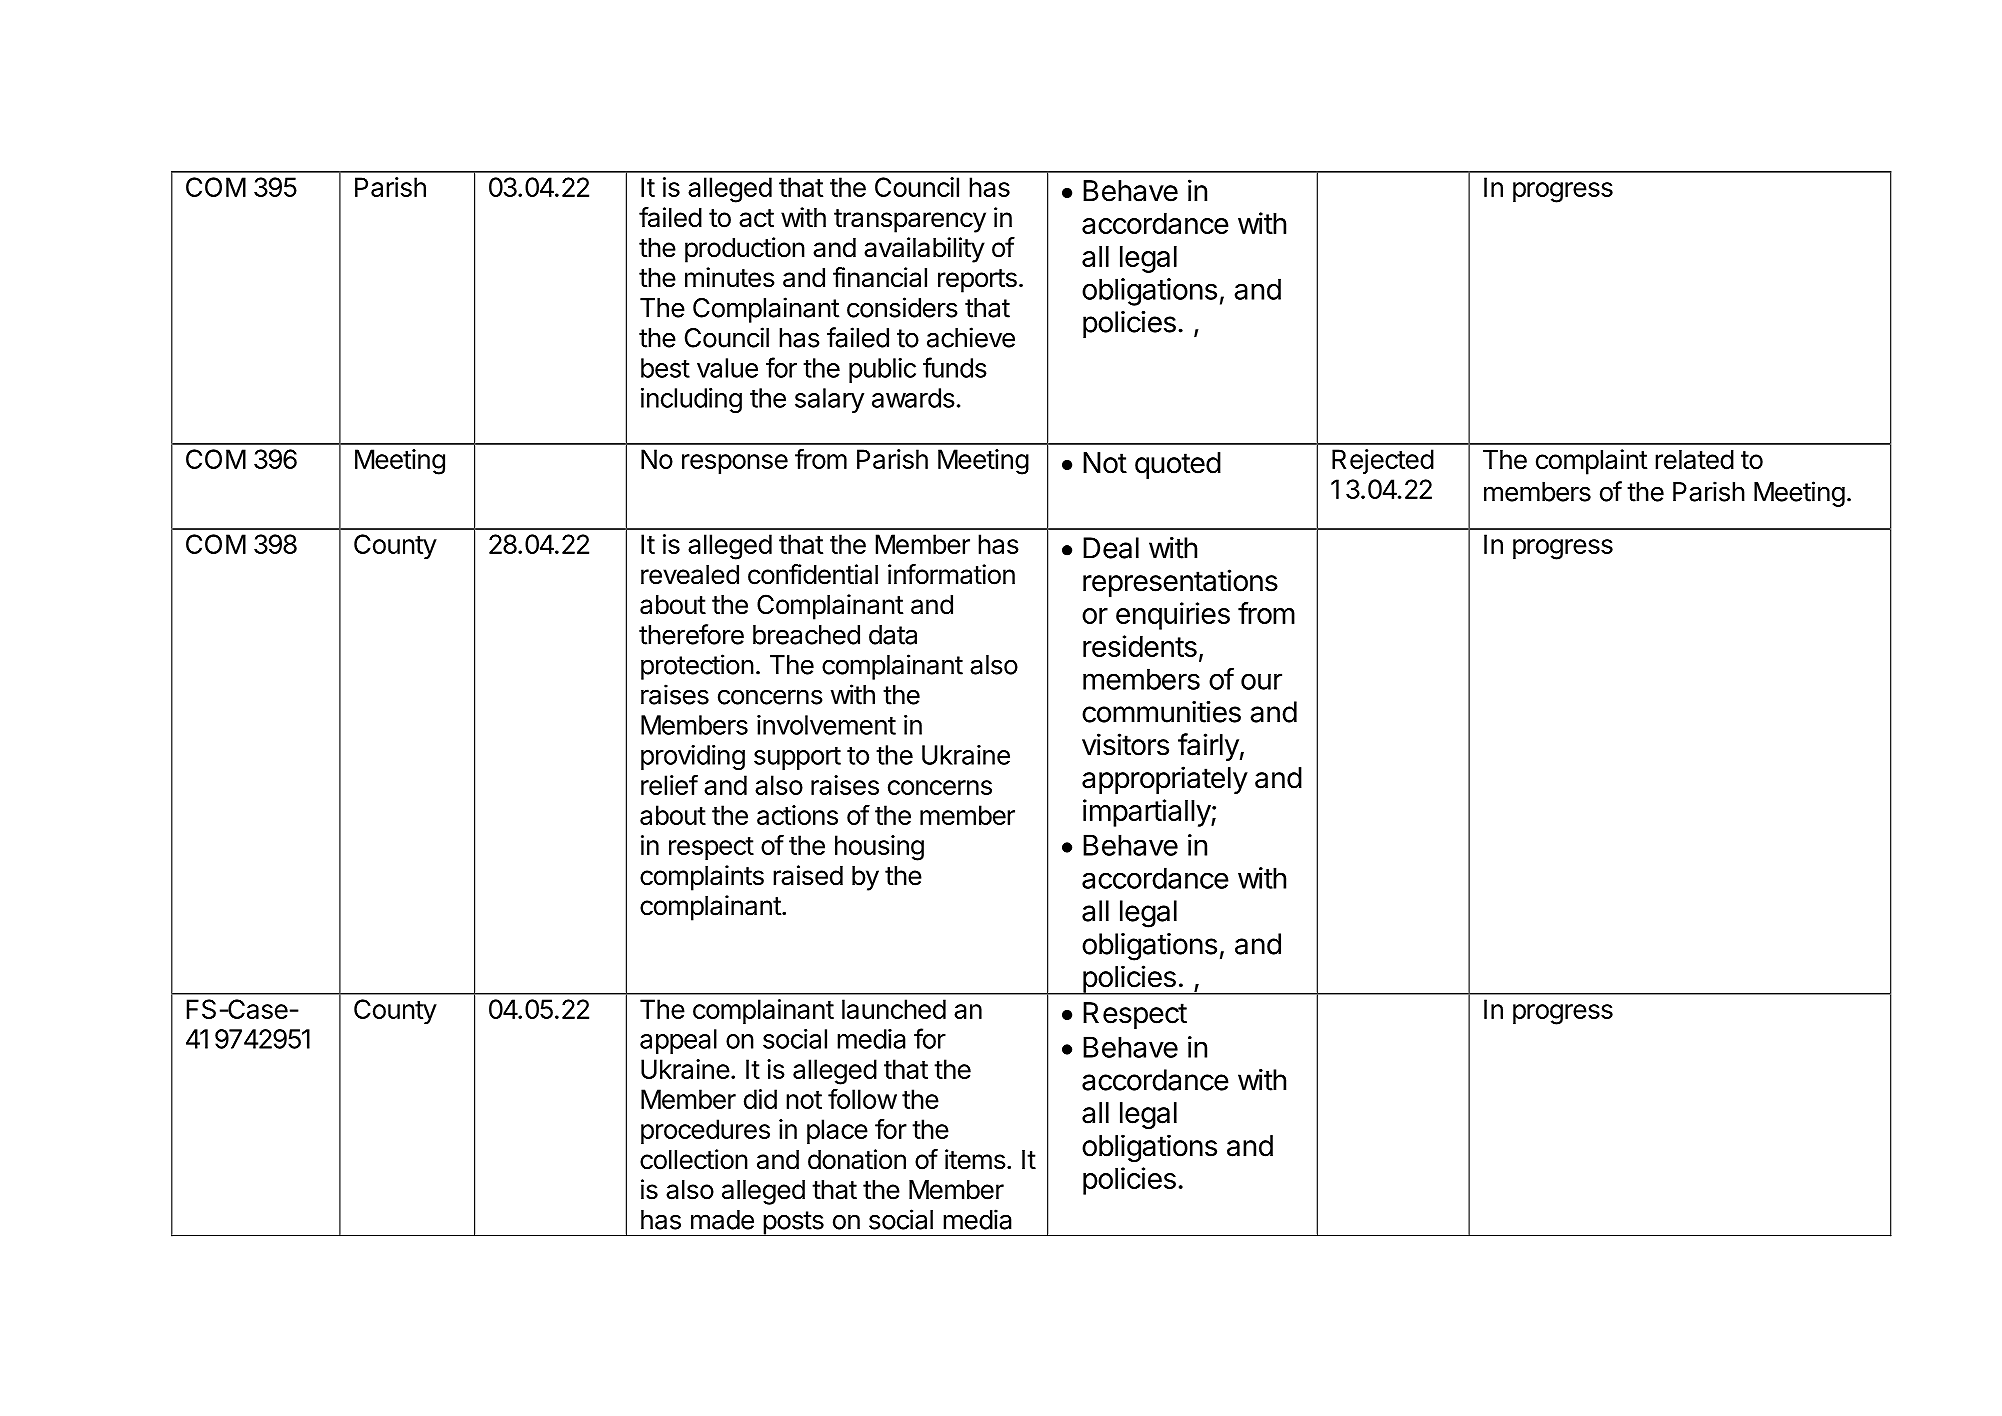 Image resolution: width=2002 pixels, height=1416 pixels. Describe the element at coordinates (1383, 461) in the screenshot. I see `Rejected` at that location.
